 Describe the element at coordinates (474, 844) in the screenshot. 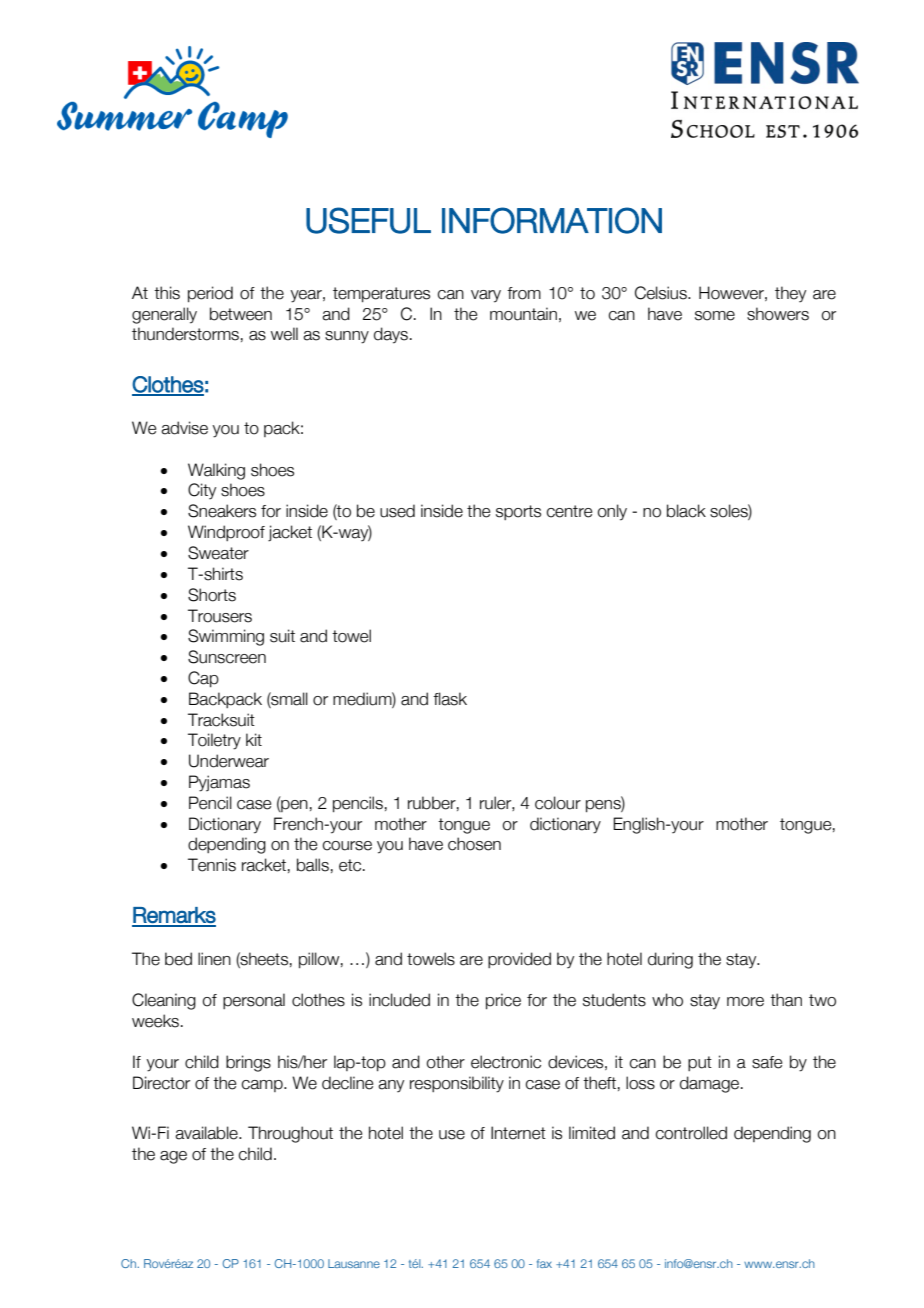

I see `chosen` at that location.
